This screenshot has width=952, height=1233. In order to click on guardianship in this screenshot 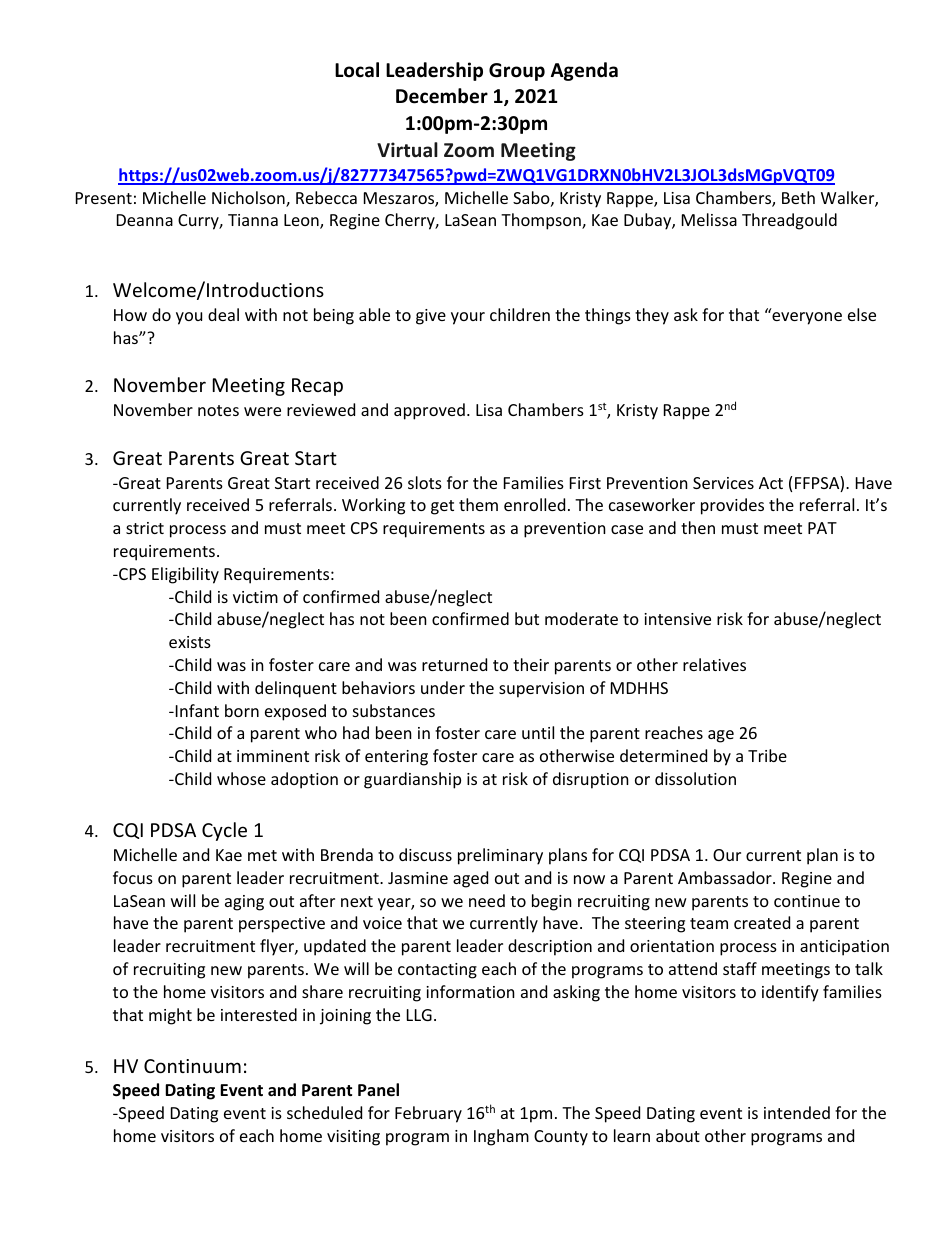, I will do `click(412, 780)`.
